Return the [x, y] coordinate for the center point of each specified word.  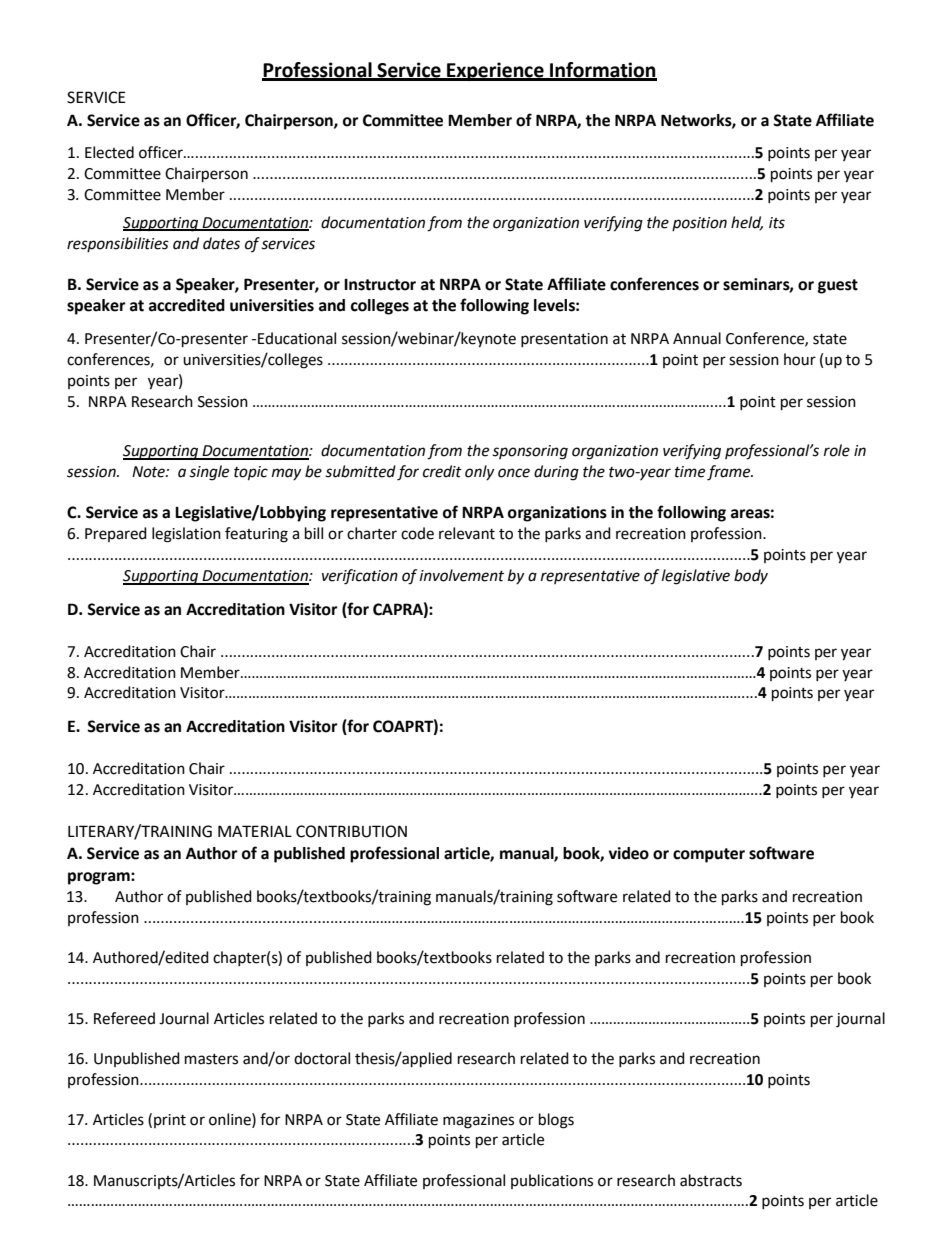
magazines [478, 1121]
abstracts [711, 1180]
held [747, 223]
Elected [109, 152]
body [751, 576]
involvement [462, 575]
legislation [186, 535]
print [170, 1121]
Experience [495, 71]
